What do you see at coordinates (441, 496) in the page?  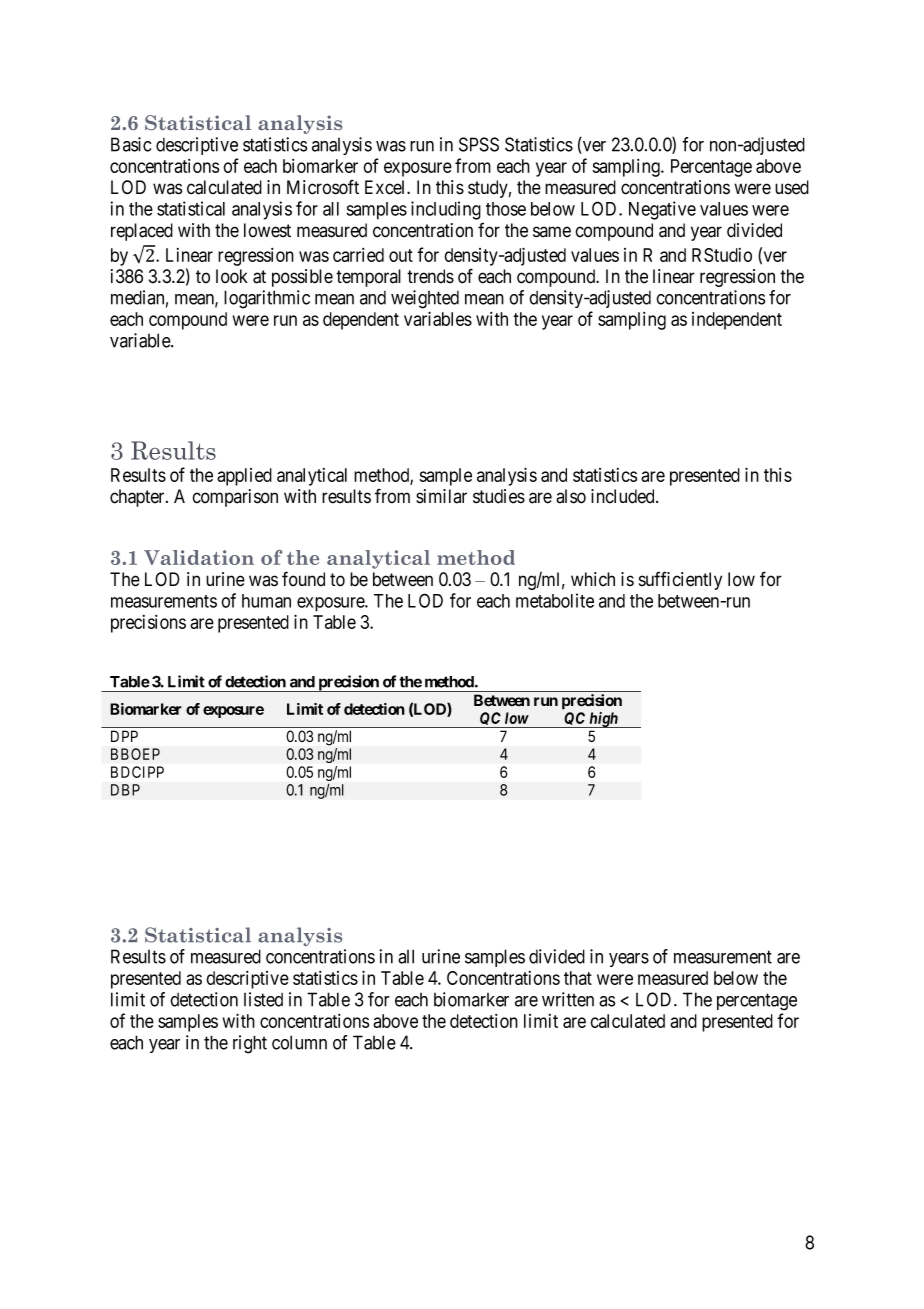 I see `similar` at bounding box center [441, 496].
